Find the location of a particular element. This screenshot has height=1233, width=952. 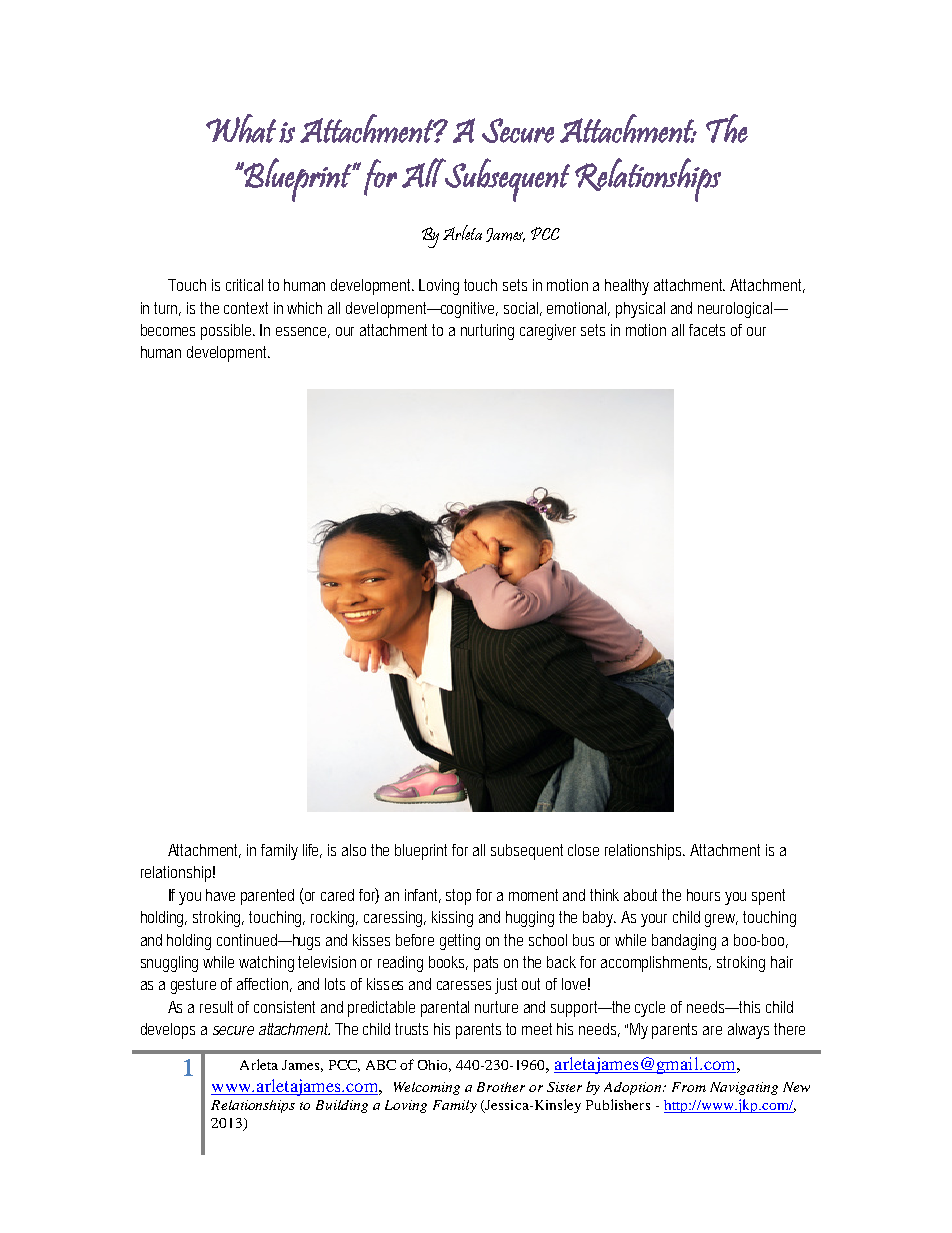

social is located at coordinates (523, 309).
